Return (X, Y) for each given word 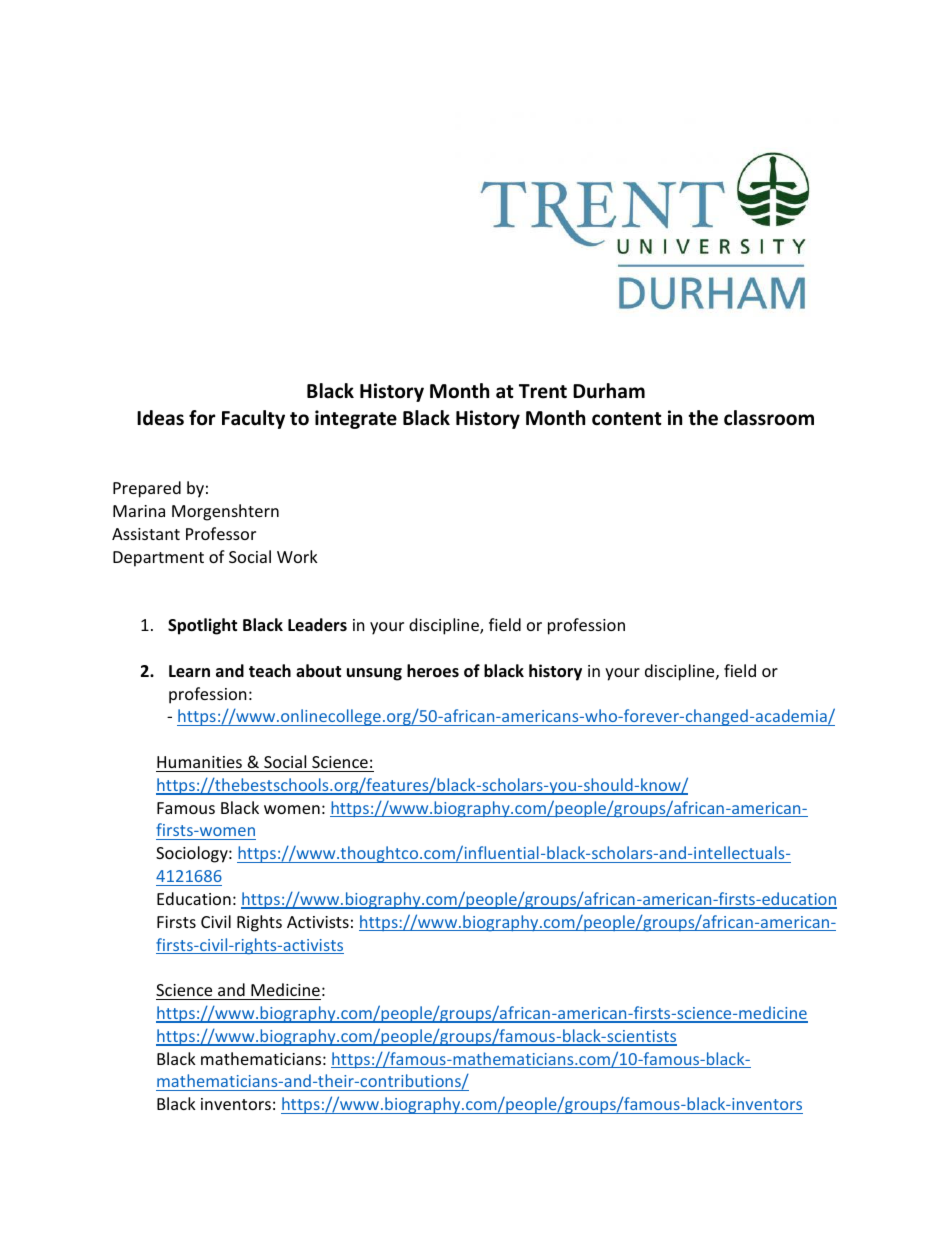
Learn (189, 671)
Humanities (199, 762)
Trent (543, 391)
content (627, 419)
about (318, 670)
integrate (356, 419)
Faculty (253, 419)
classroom (769, 418)
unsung (374, 674)
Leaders (317, 625)
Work (297, 556)
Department (158, 559)
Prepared (147, 489)
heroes (433, 671)
